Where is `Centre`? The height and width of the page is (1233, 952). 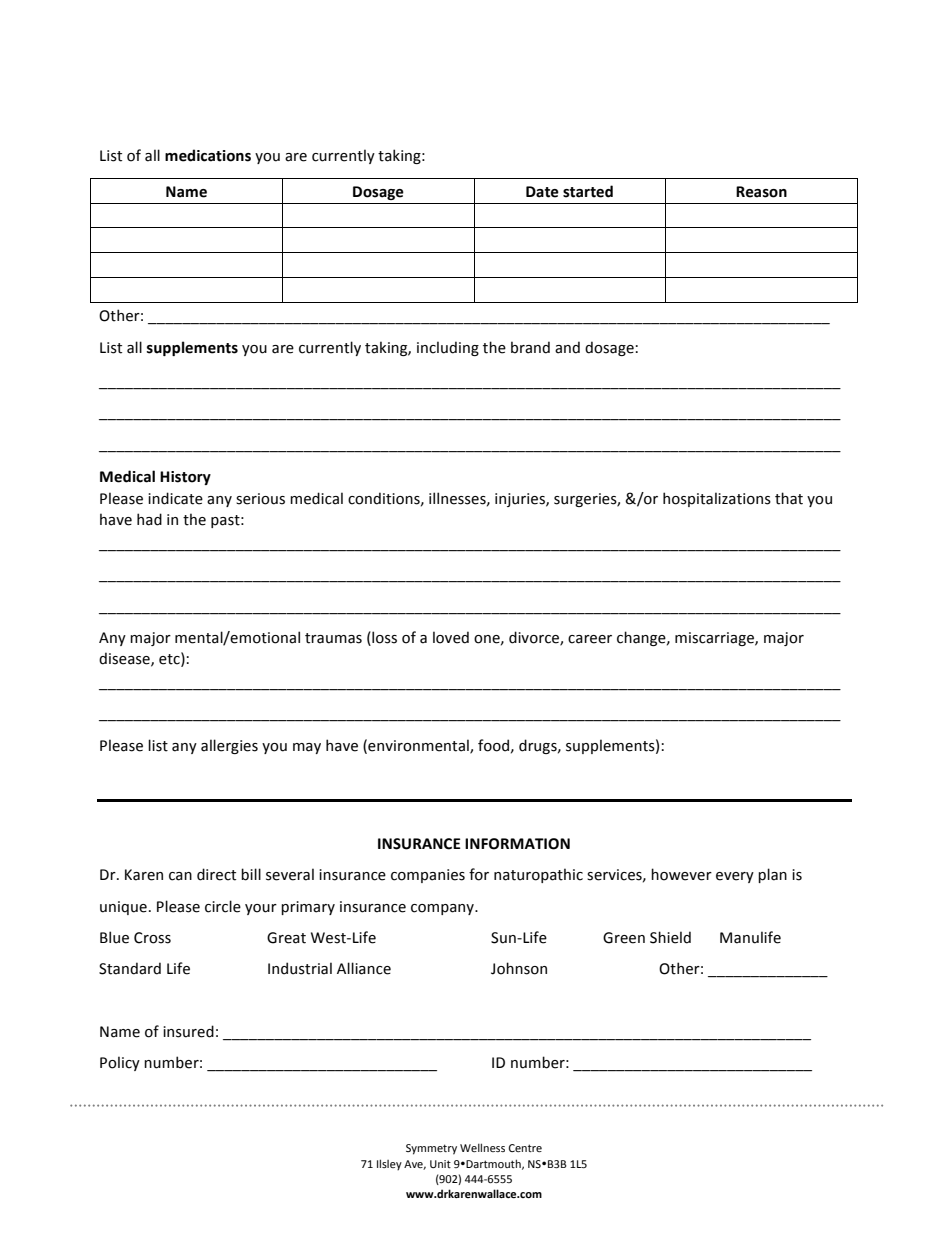
Centre is located at coordinates (525, 1148).
